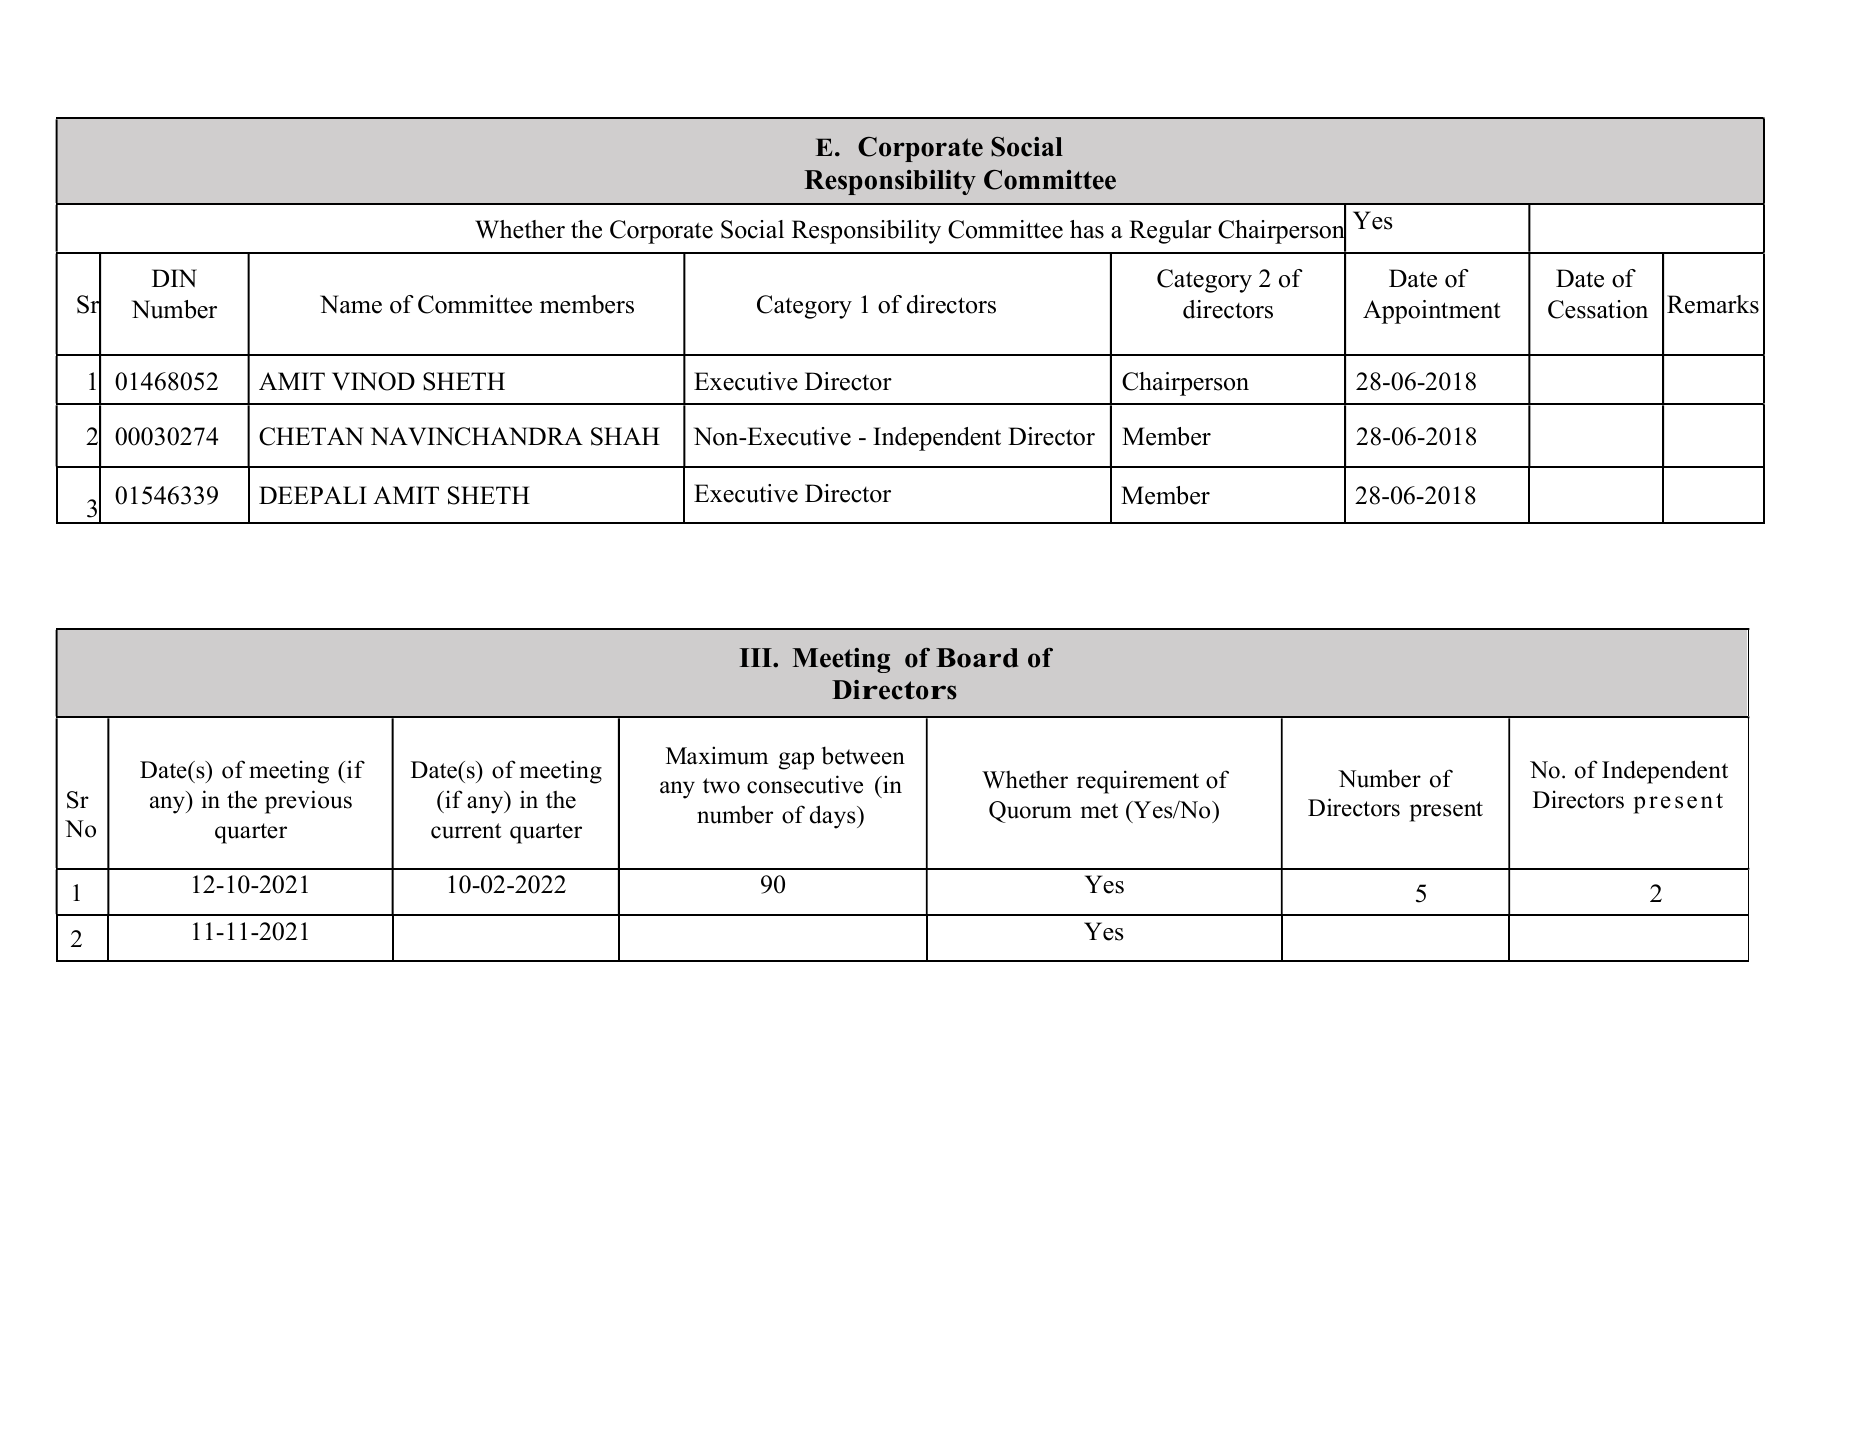 The width and height of the screenshot is (1870, 1445). Describe the element at coordinates (977, 658) in the screenshot. I see `Board` at that location.
